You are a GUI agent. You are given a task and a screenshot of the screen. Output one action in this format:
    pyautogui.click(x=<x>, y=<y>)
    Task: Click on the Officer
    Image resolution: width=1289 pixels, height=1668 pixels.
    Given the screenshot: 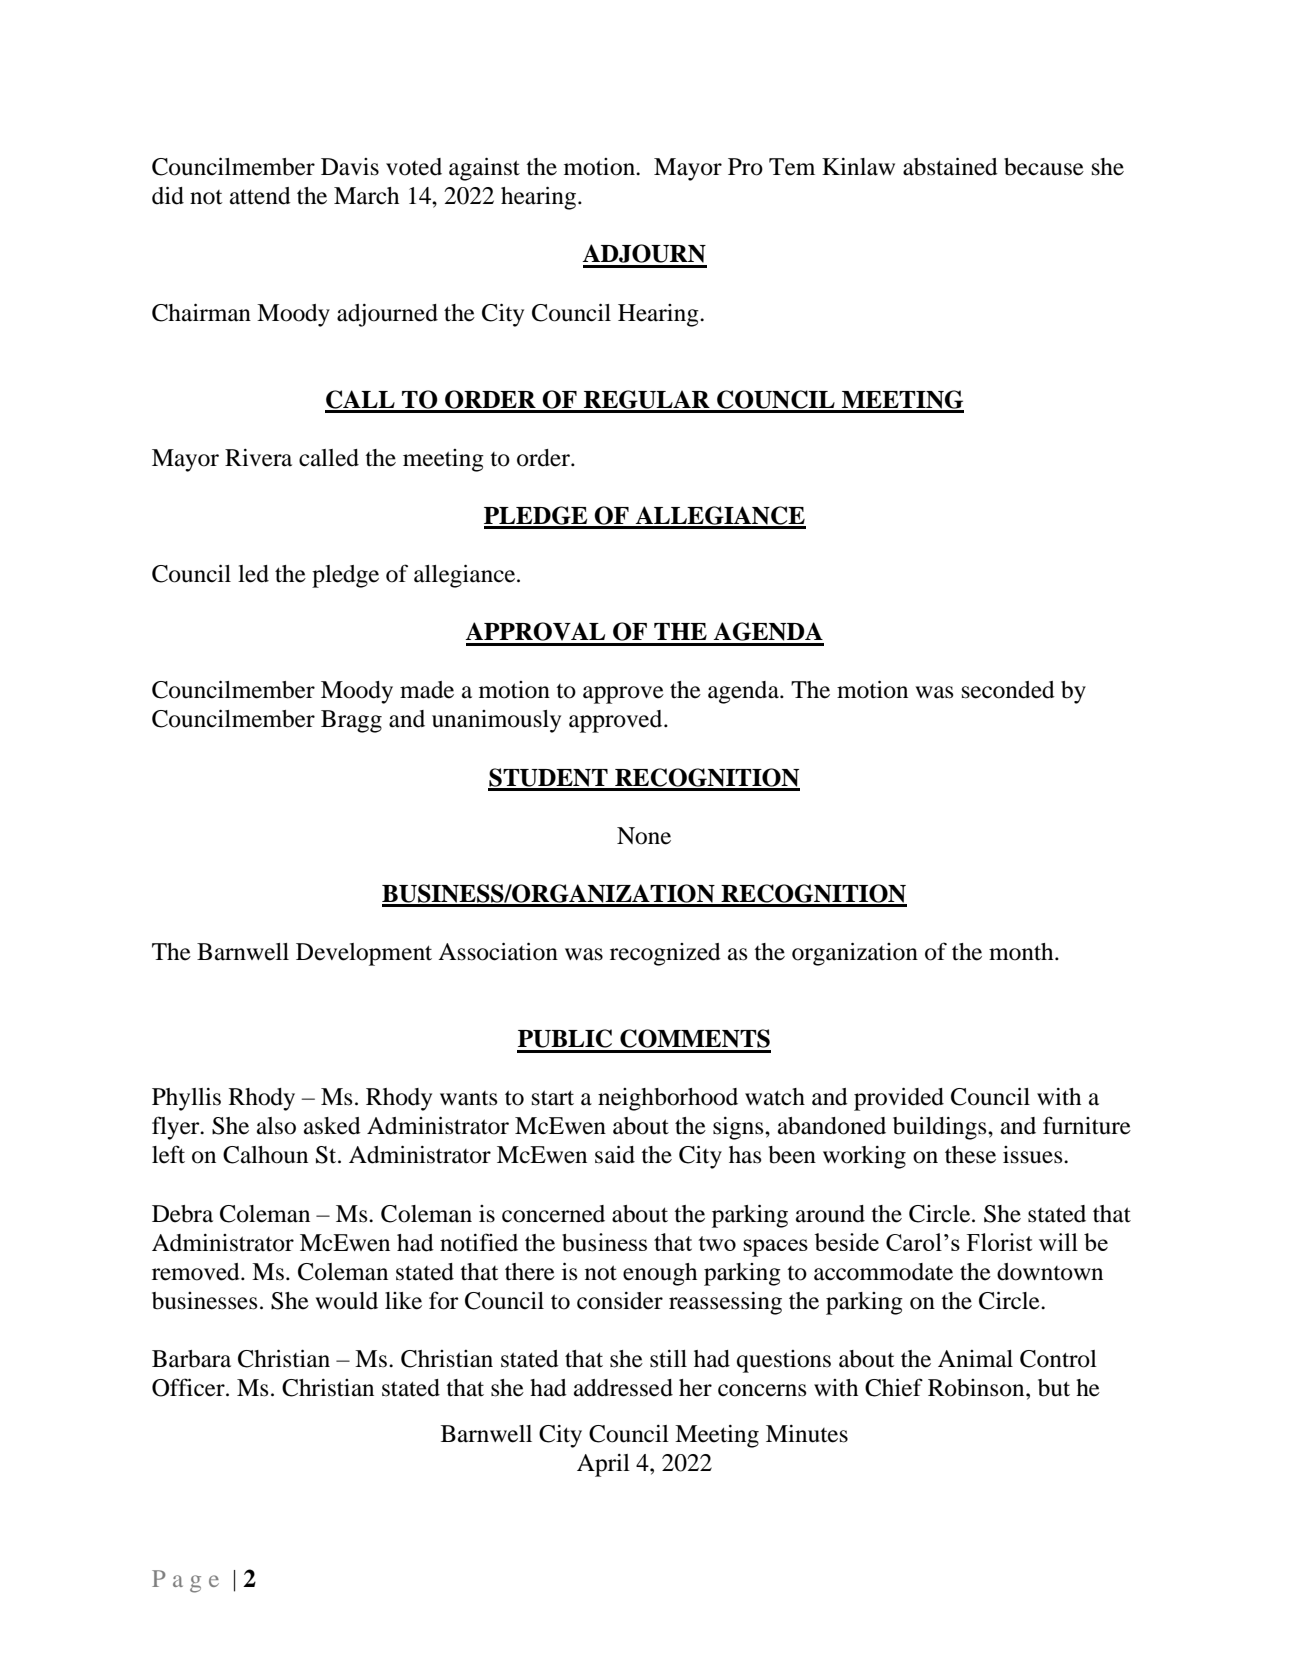 What is the action you would take?
    pyautogui.click(x=189, y=1387)
